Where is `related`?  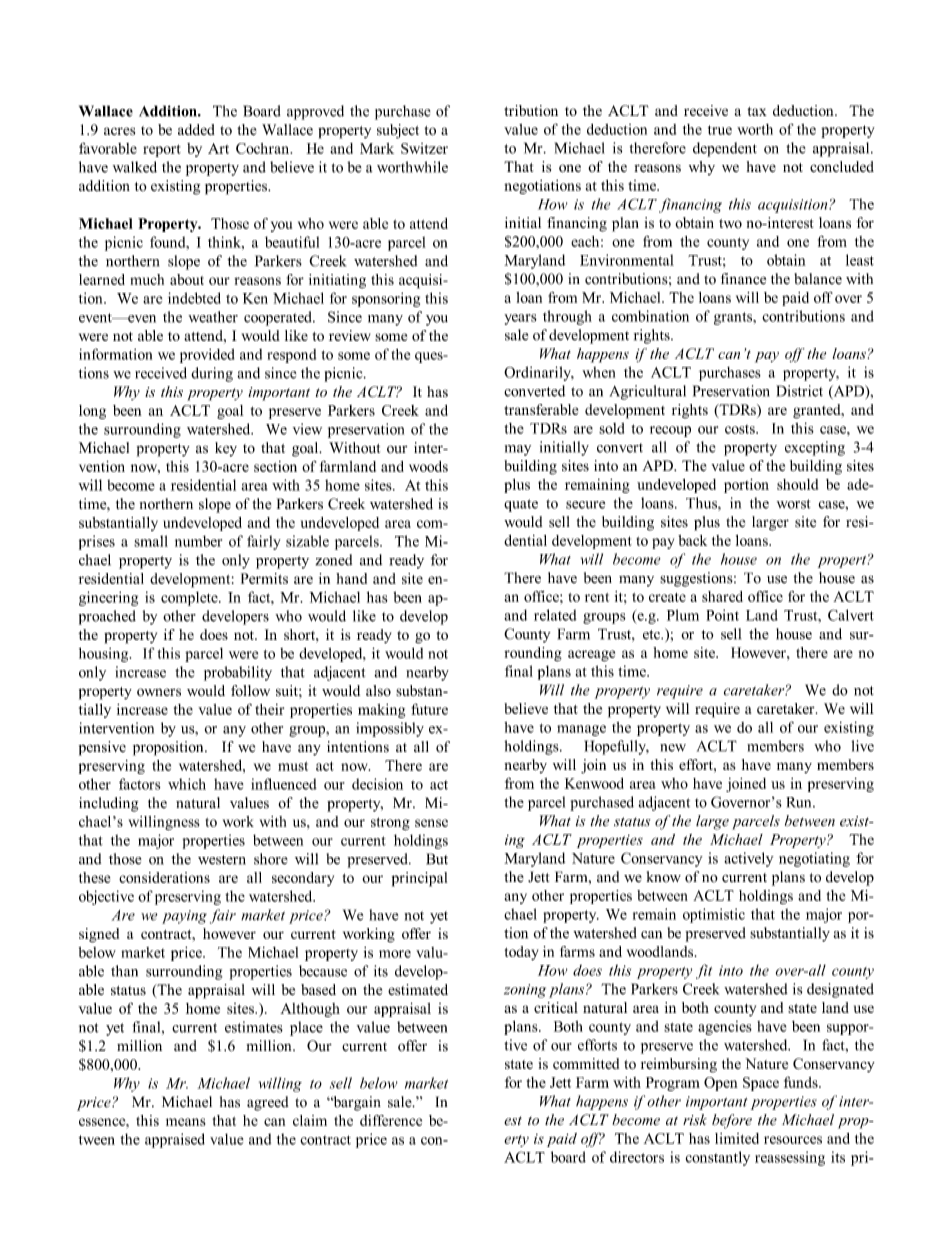 related is located at coordinates (555, 615).
